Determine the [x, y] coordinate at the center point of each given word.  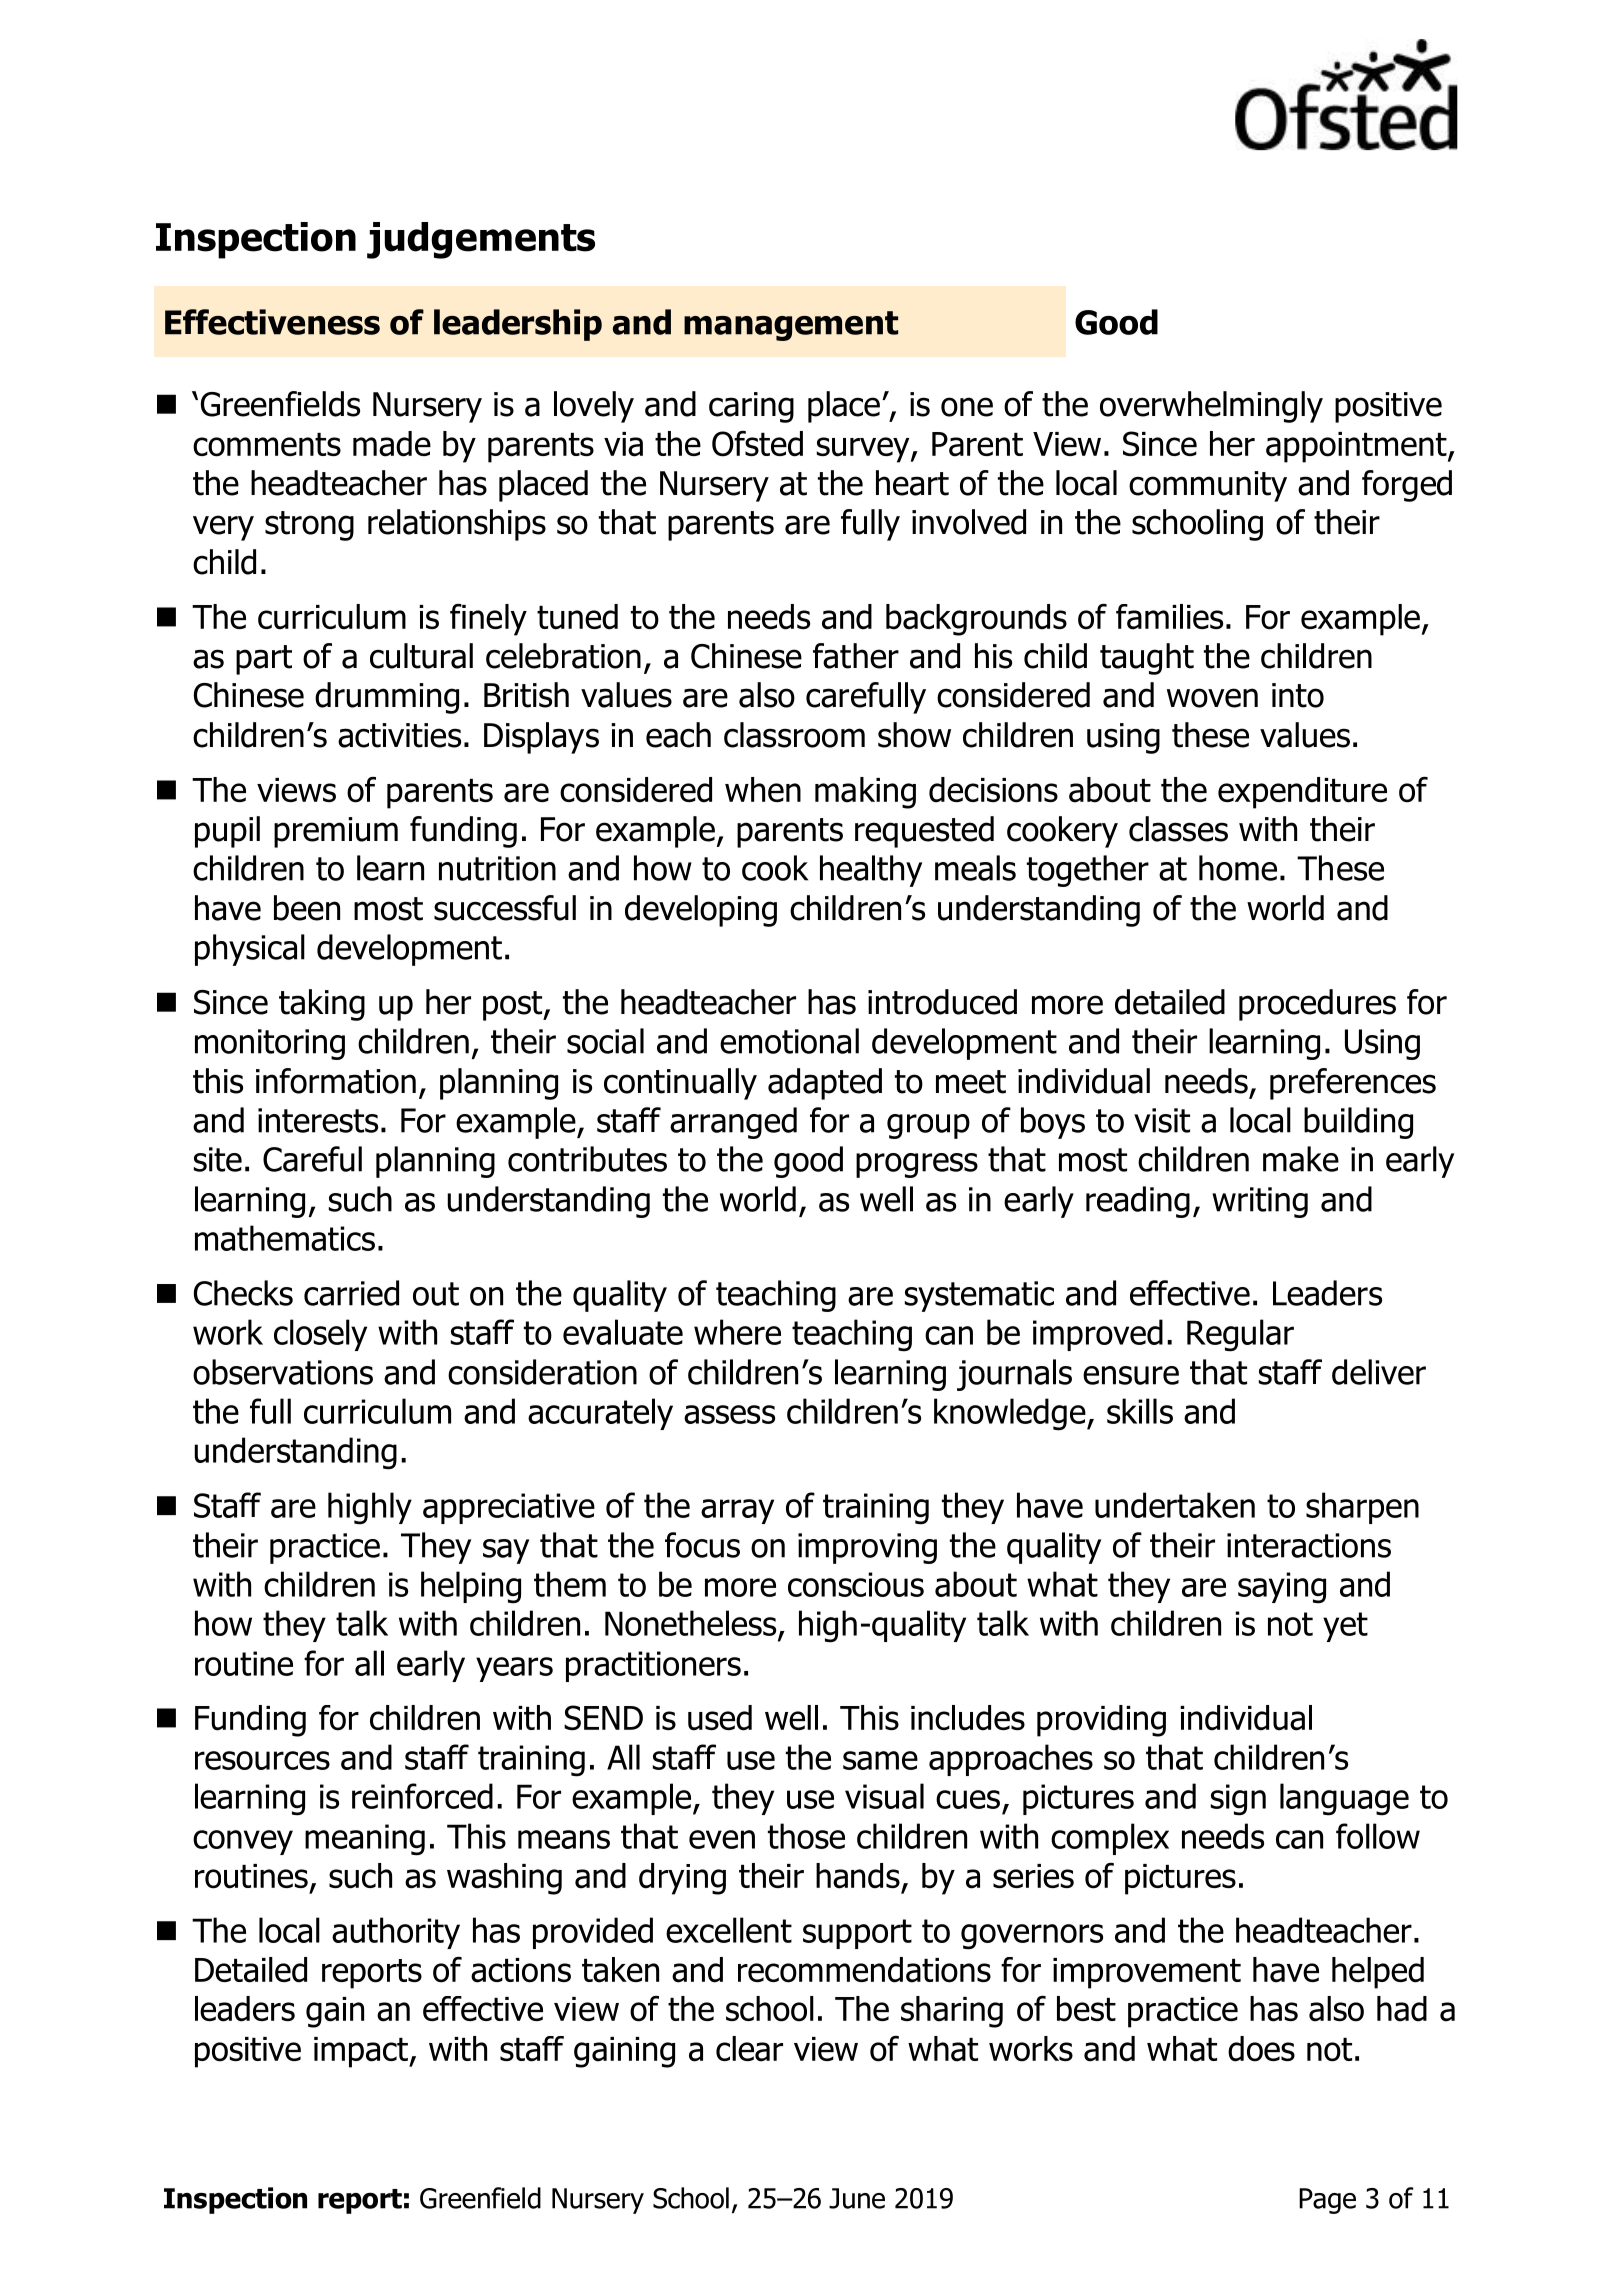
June [857, 2198]
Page [1327, 2201]
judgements [481, 240]
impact [362, 2052]
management [791, 326]
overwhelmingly [1211, 407]
